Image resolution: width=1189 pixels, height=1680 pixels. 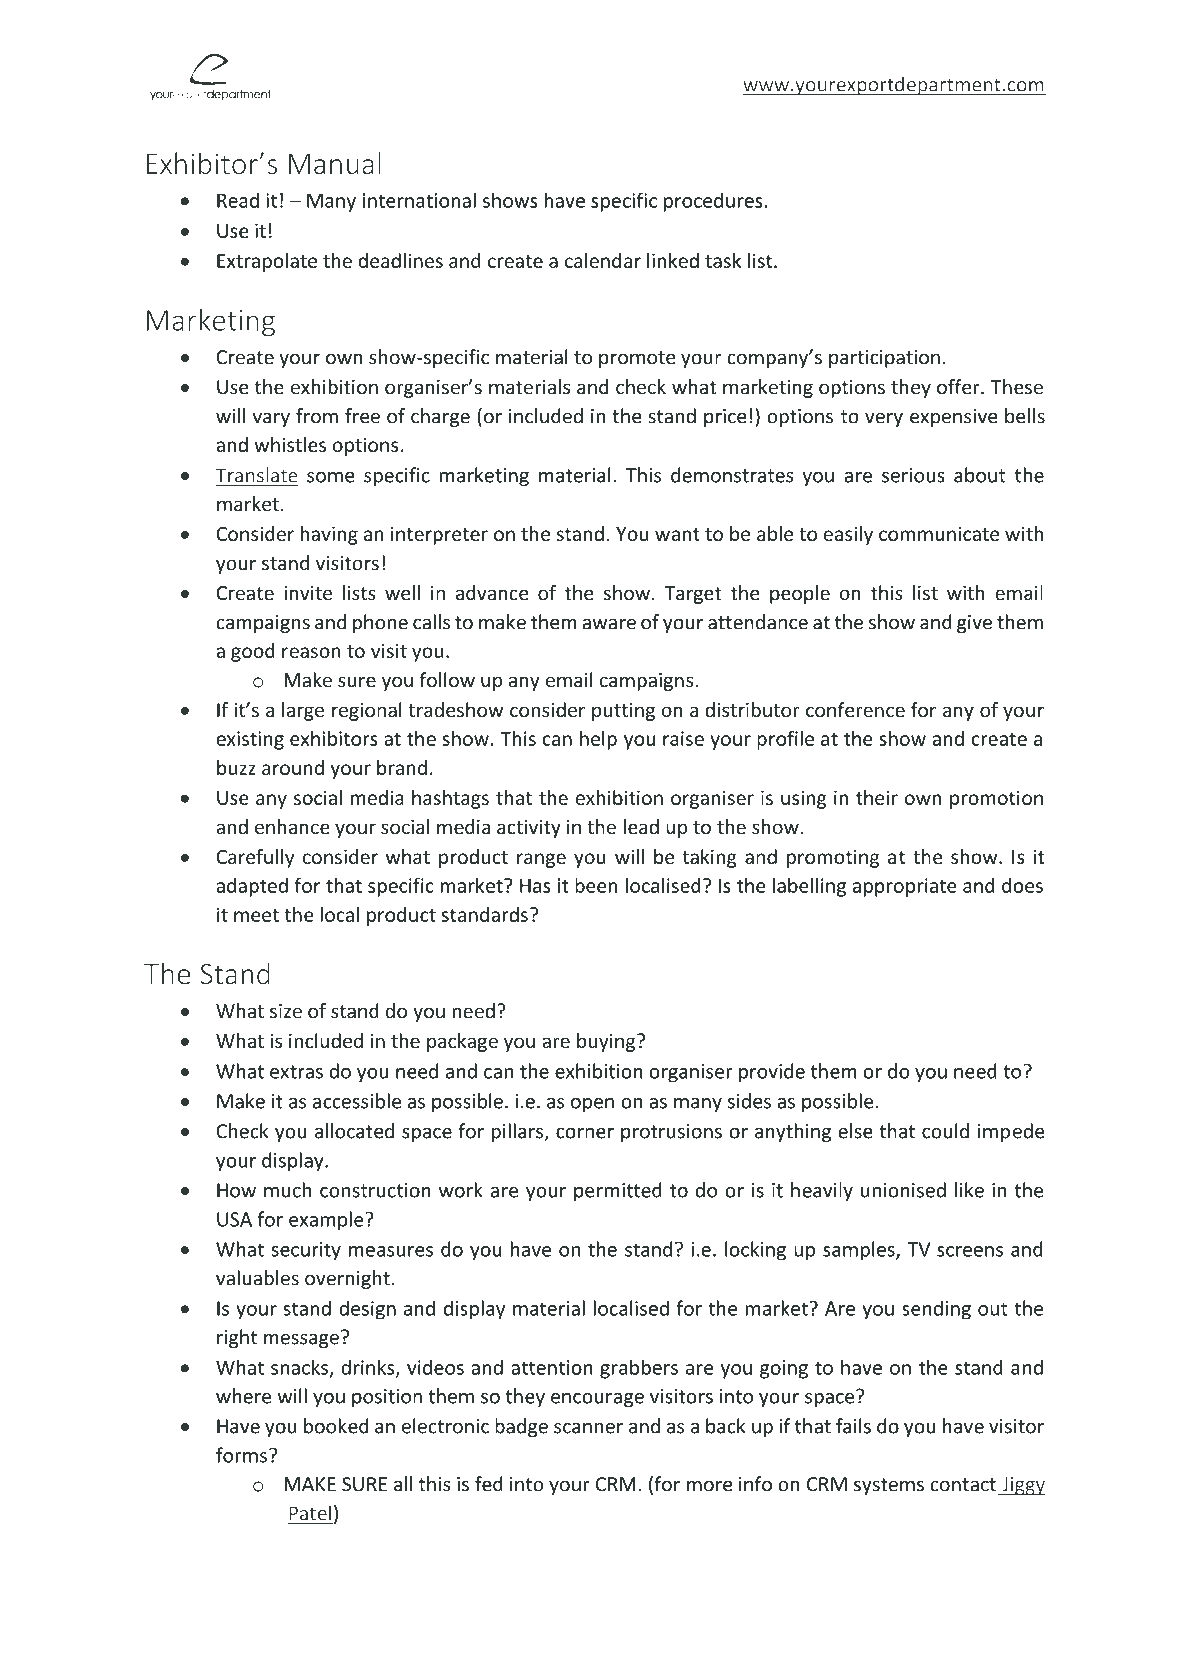 I want to click on enhance, so click(x=292, y=827).
